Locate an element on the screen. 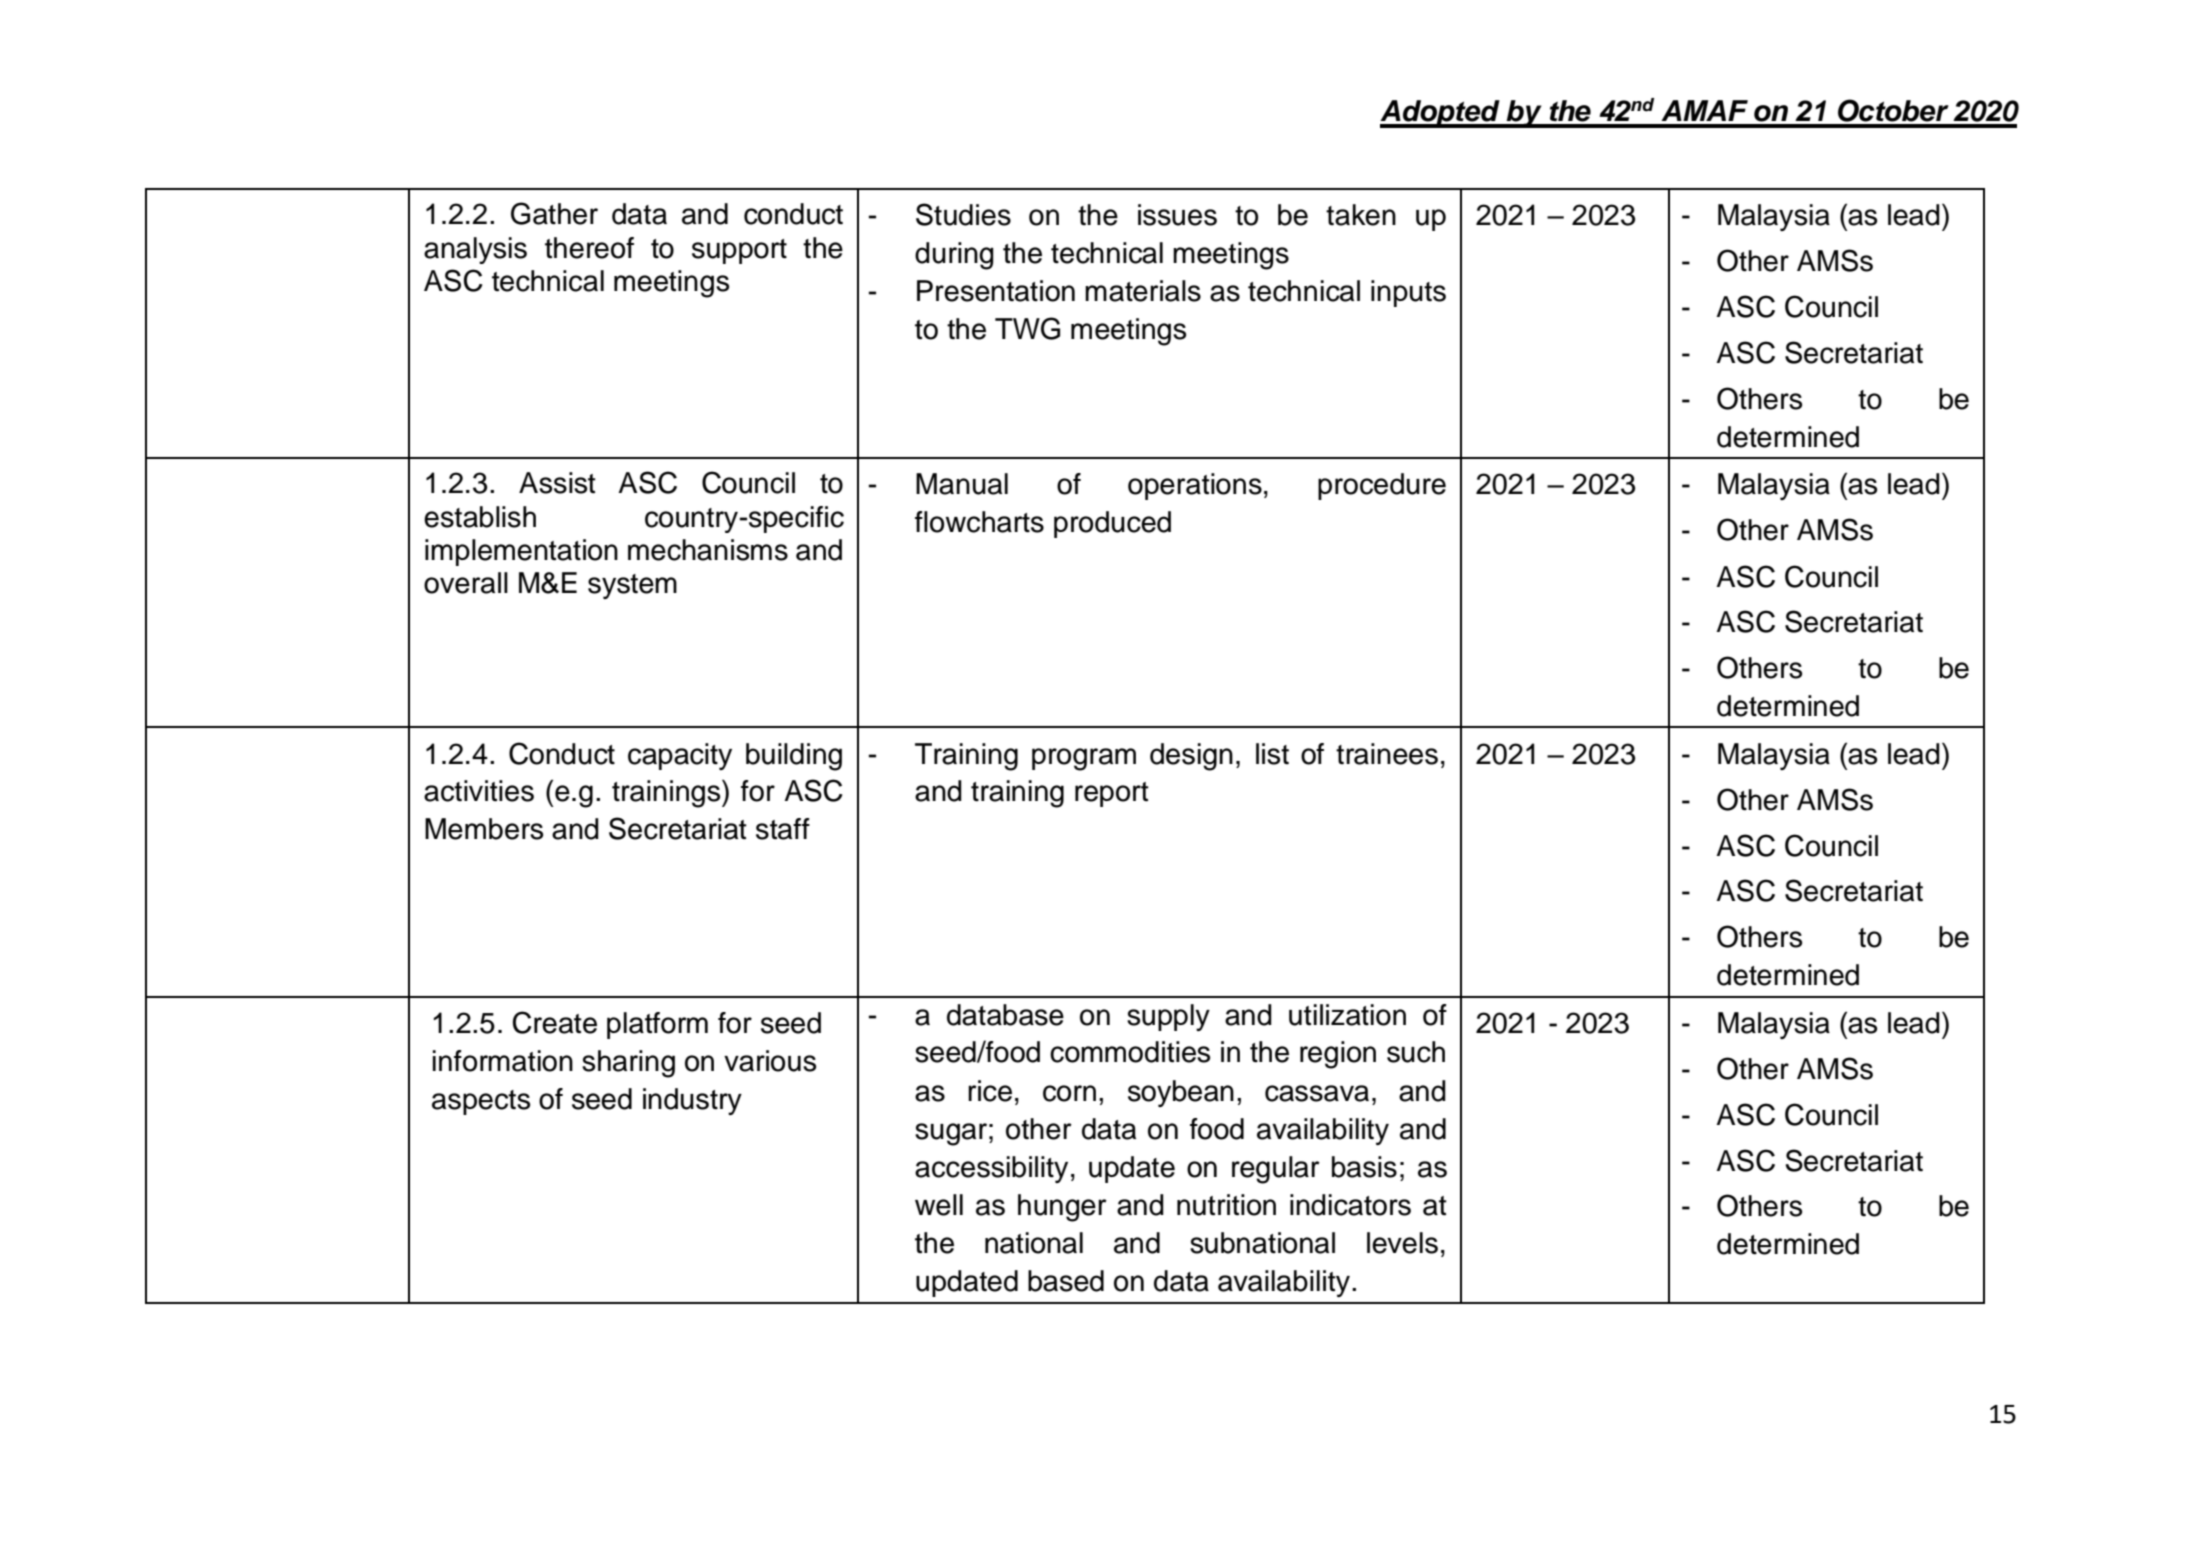 The width and height of the screenshot is (2205, 1559). list is located at coordinates (1272, 754).
